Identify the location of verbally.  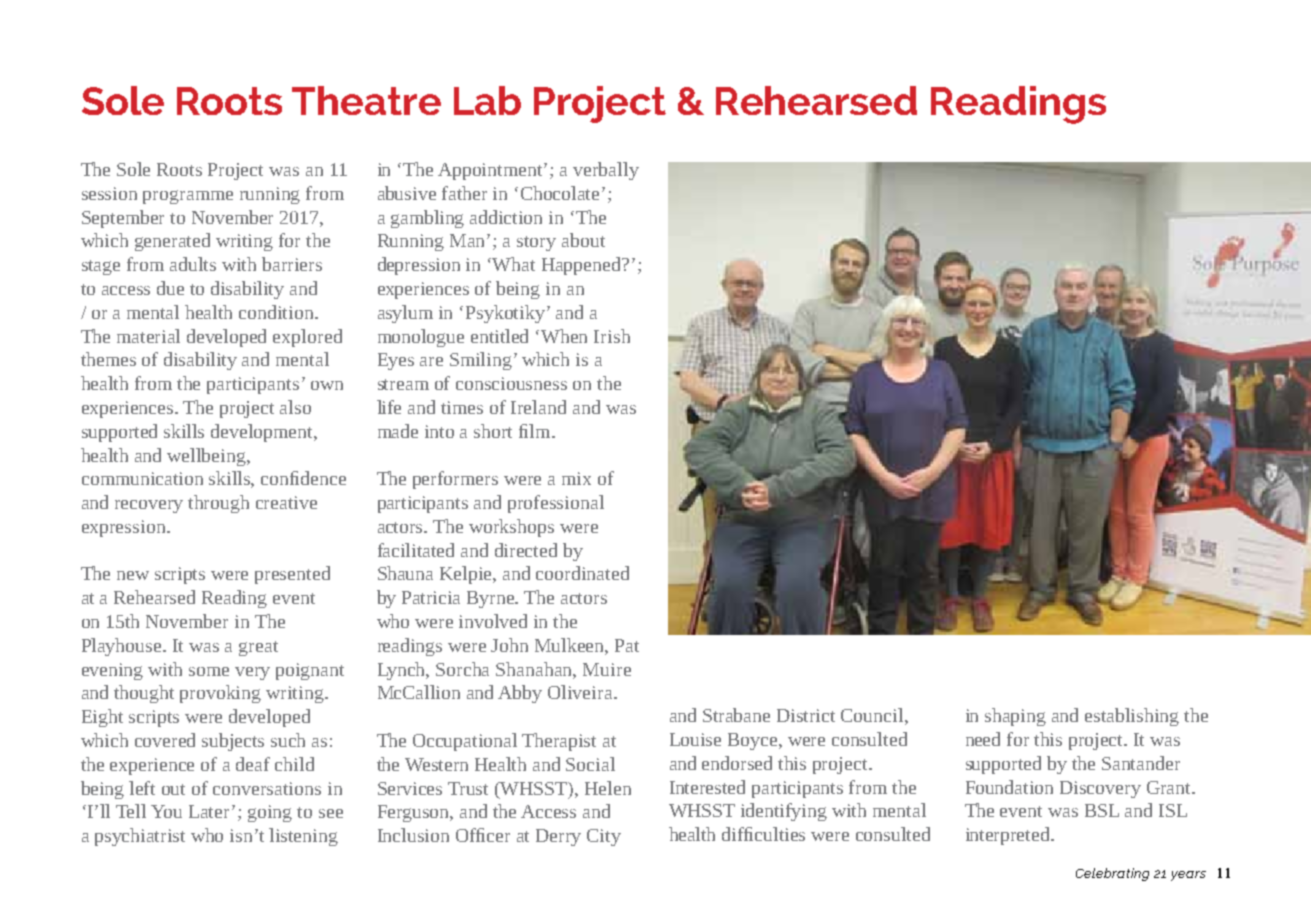
(606, 171).
